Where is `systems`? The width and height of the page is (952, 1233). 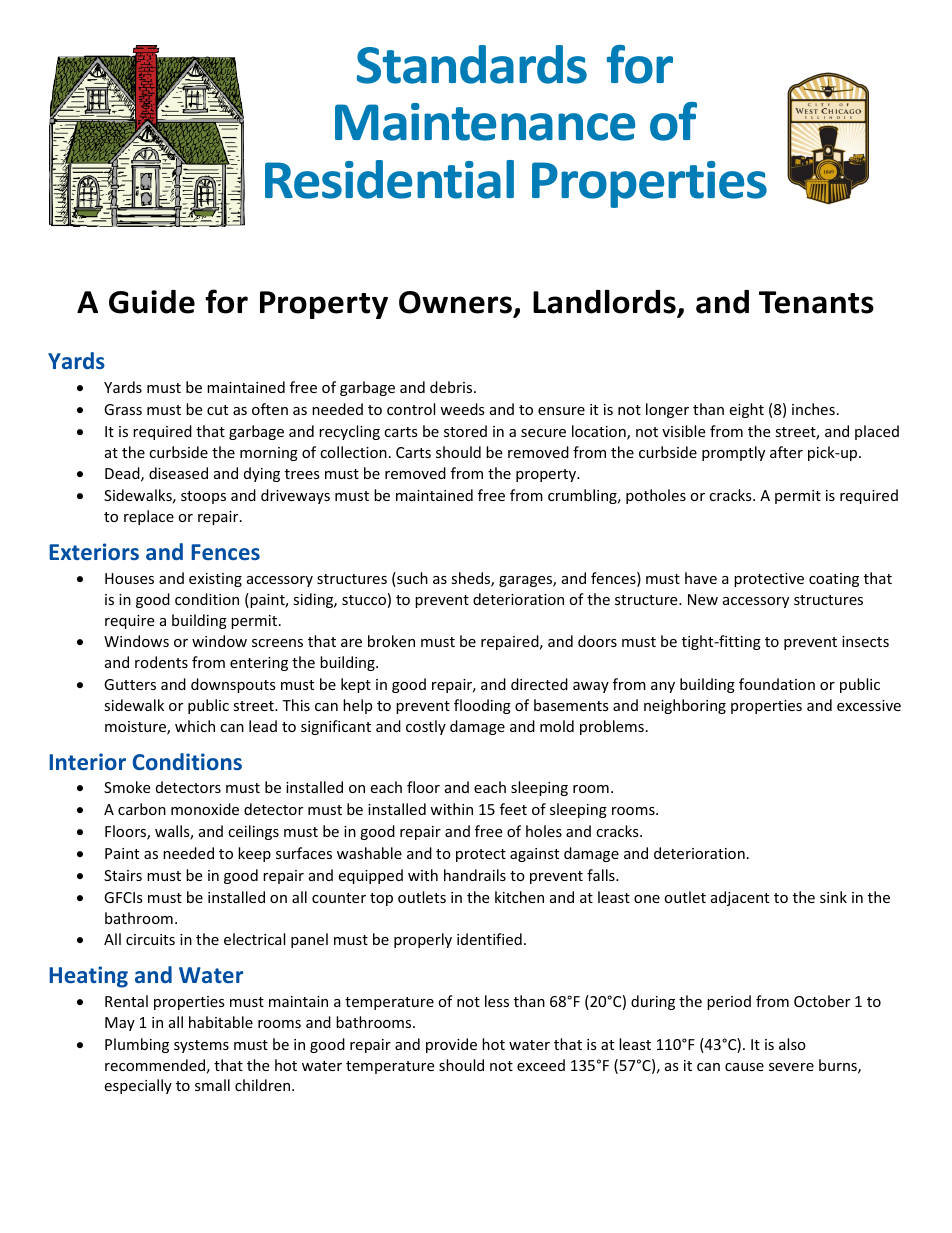
systems is located at coordinates (201, 1046).
